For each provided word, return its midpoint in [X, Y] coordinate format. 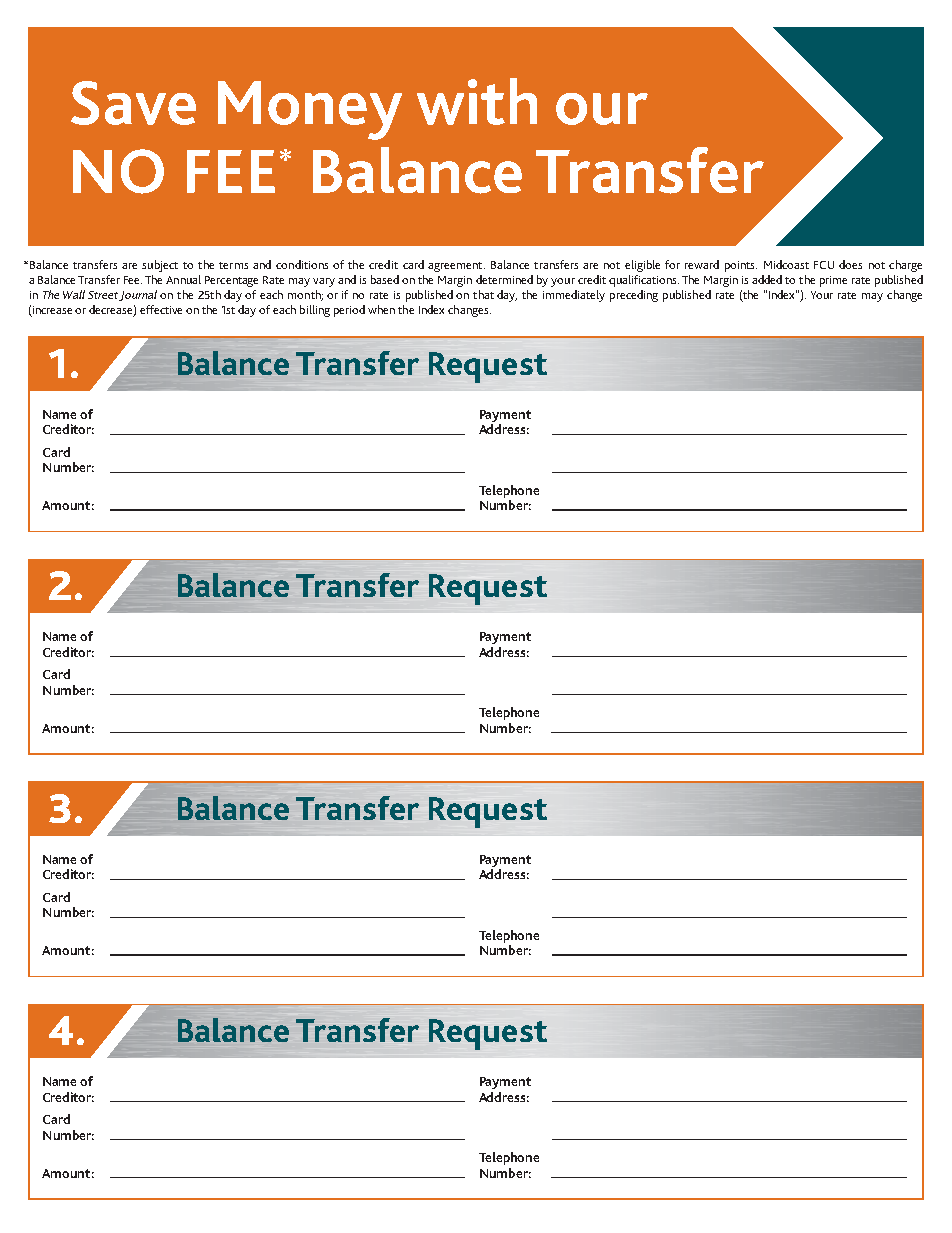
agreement [456, 267]
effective [161, 309]
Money [310, 110]
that [483, 294]
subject [160, 266]
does [850, 264]
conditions [302, 264]
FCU [824, 265]
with [477, 101]
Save [133, 103]
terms [233, 265]
